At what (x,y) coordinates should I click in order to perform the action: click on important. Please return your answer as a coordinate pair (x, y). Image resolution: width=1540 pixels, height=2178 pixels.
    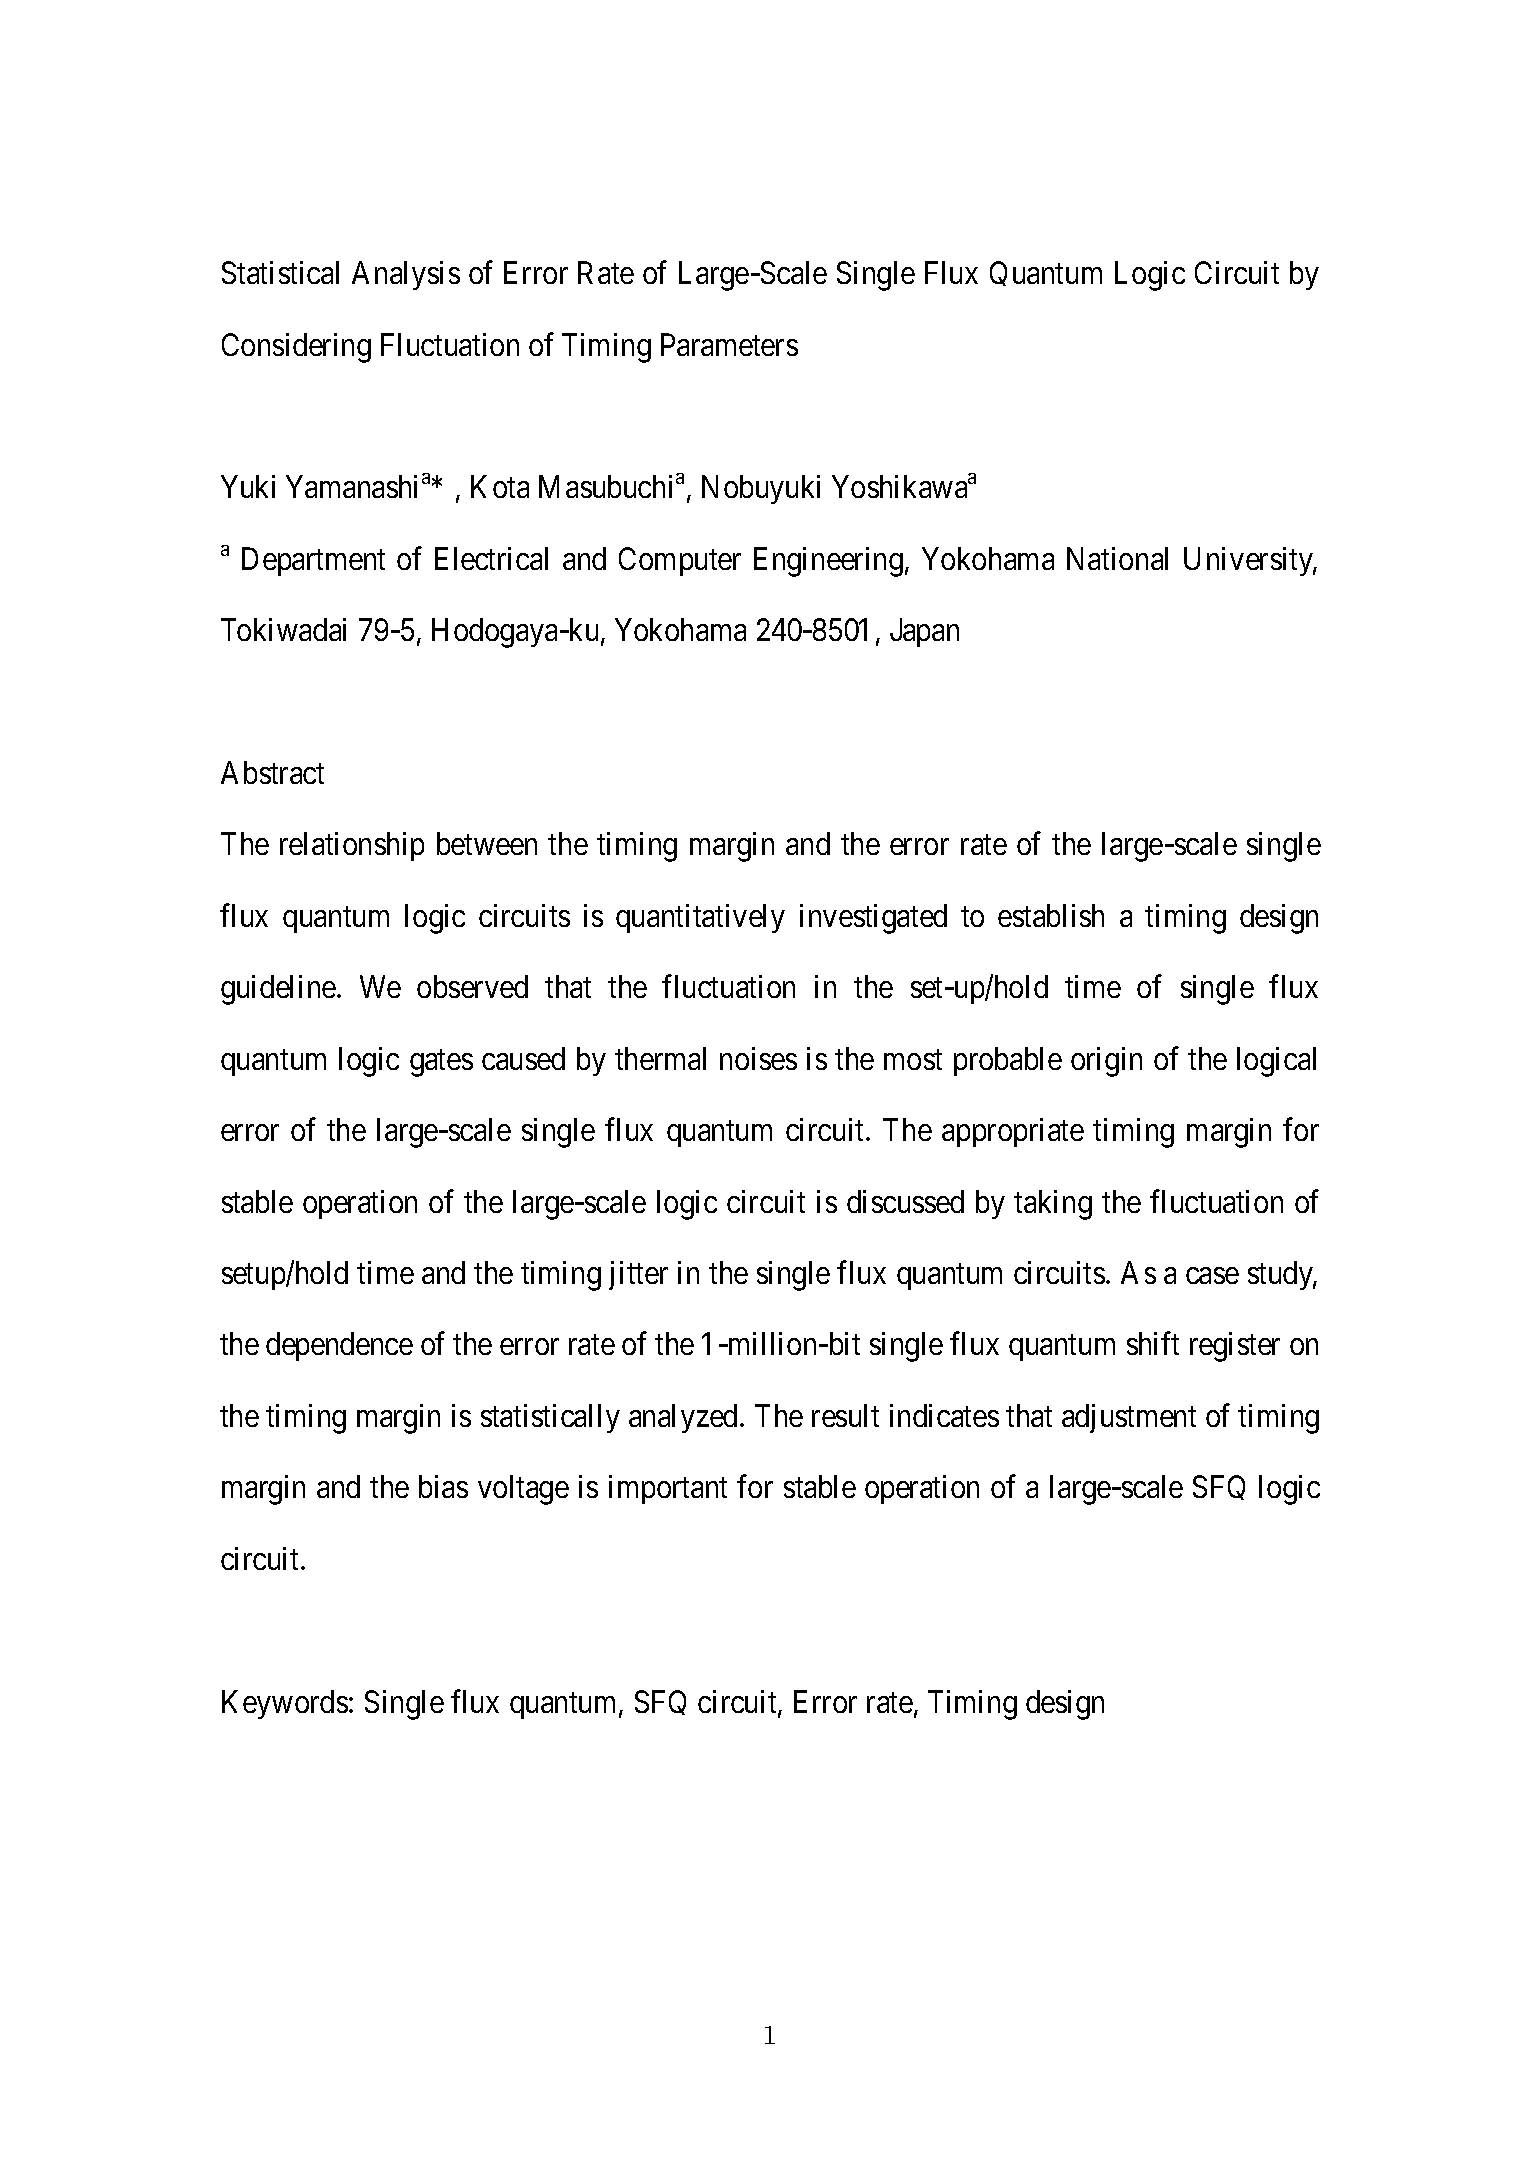
    Looking at the image, I should click on (668, 1489).
